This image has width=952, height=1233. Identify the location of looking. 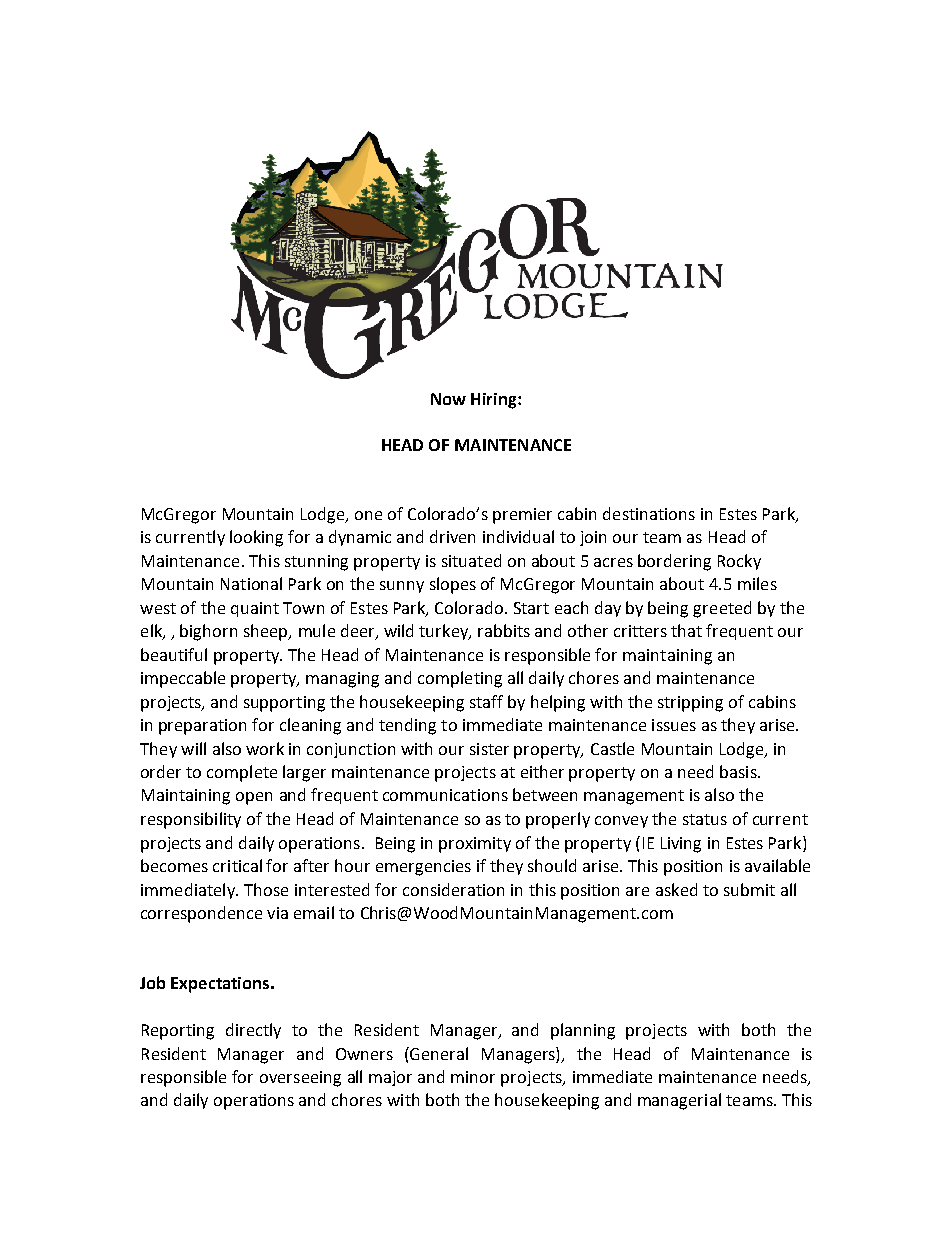
(256, 538).
